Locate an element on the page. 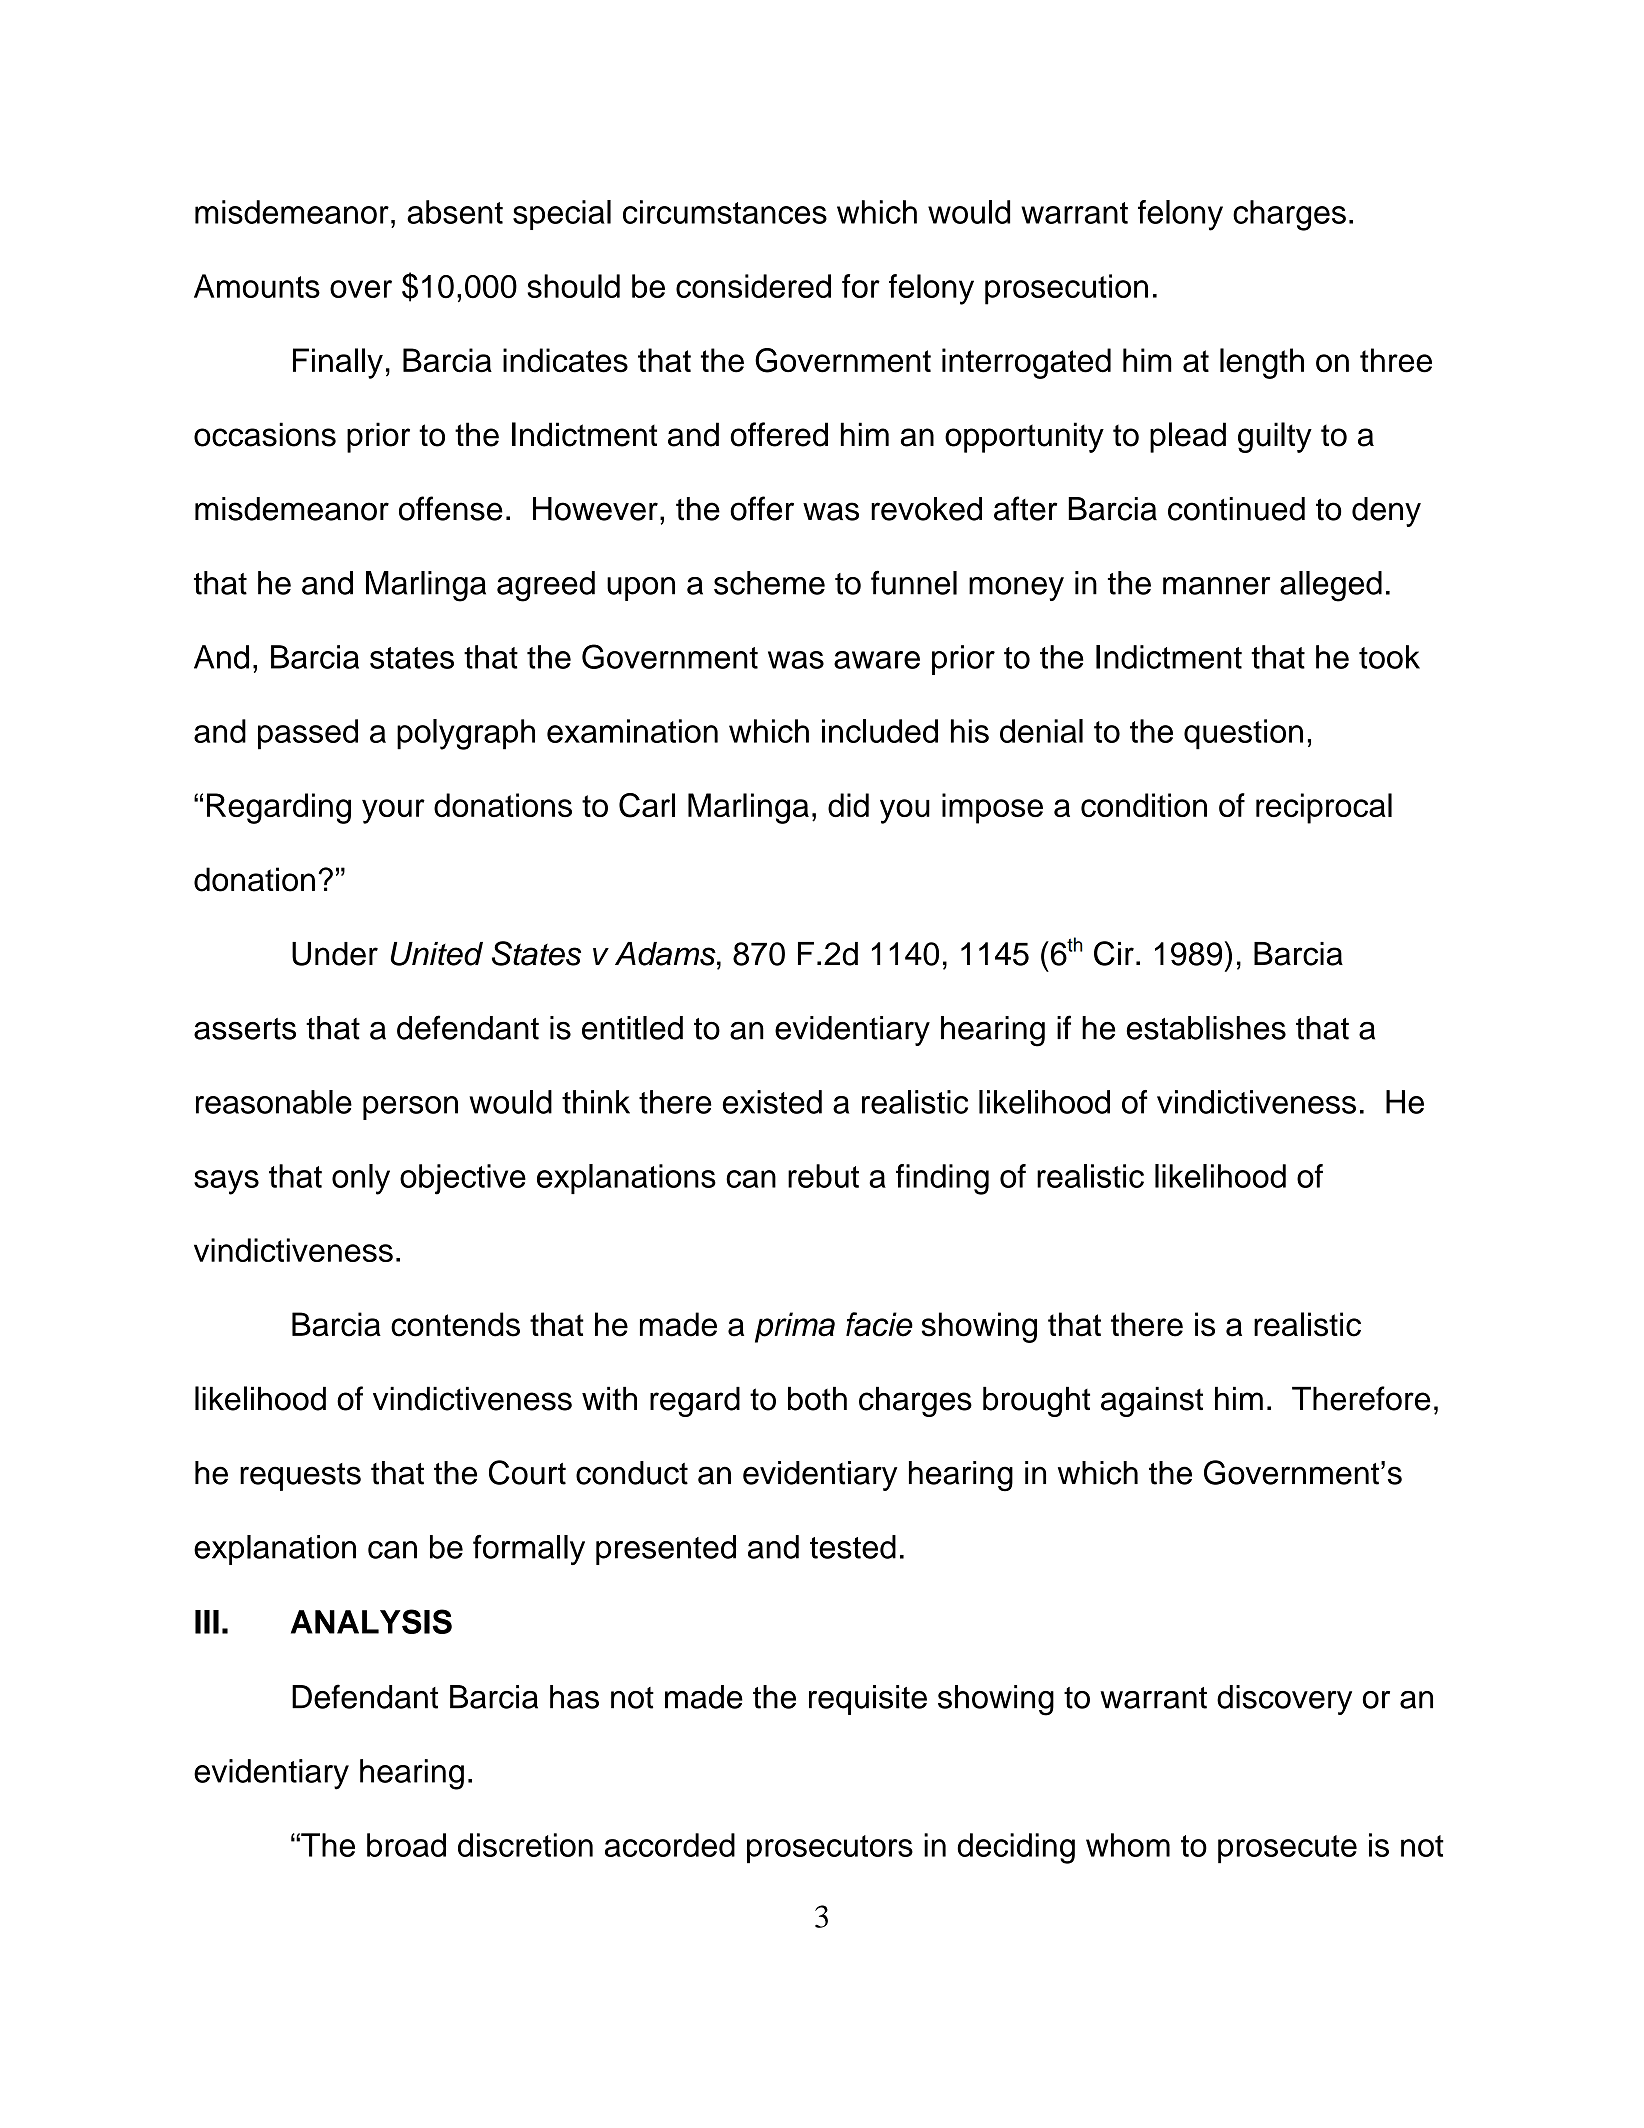 The width and height of the page is (1644, 2128). question is located at coordinates (1243, 734).
